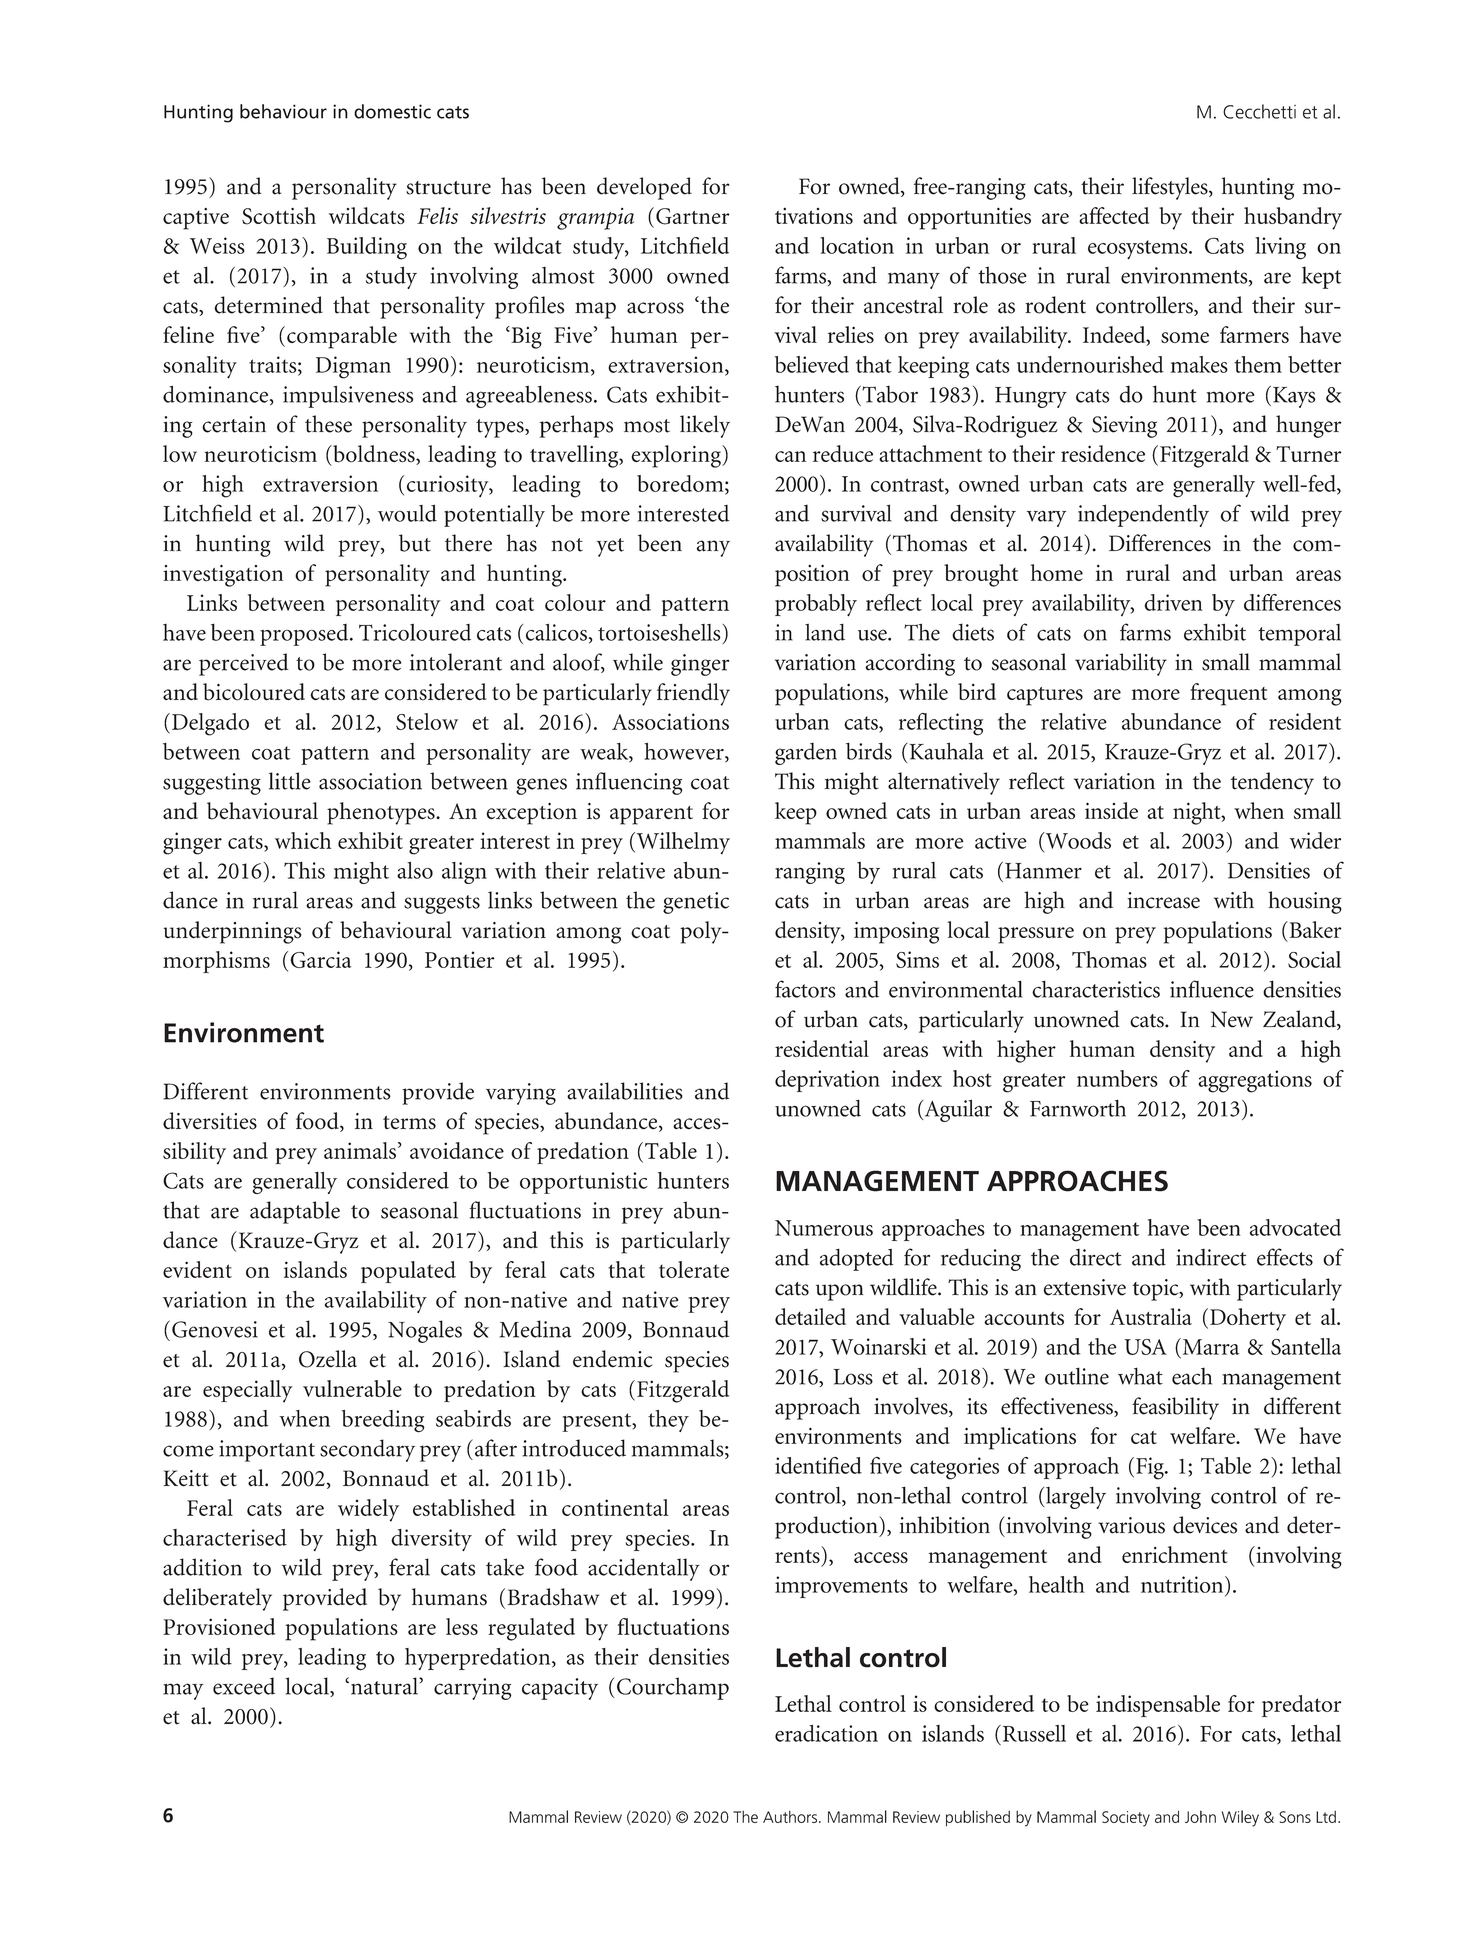 This document has height=1940, width=1476. Describe the element at coordinates (693, 216) in the document. I see `Gartner` at that location.
